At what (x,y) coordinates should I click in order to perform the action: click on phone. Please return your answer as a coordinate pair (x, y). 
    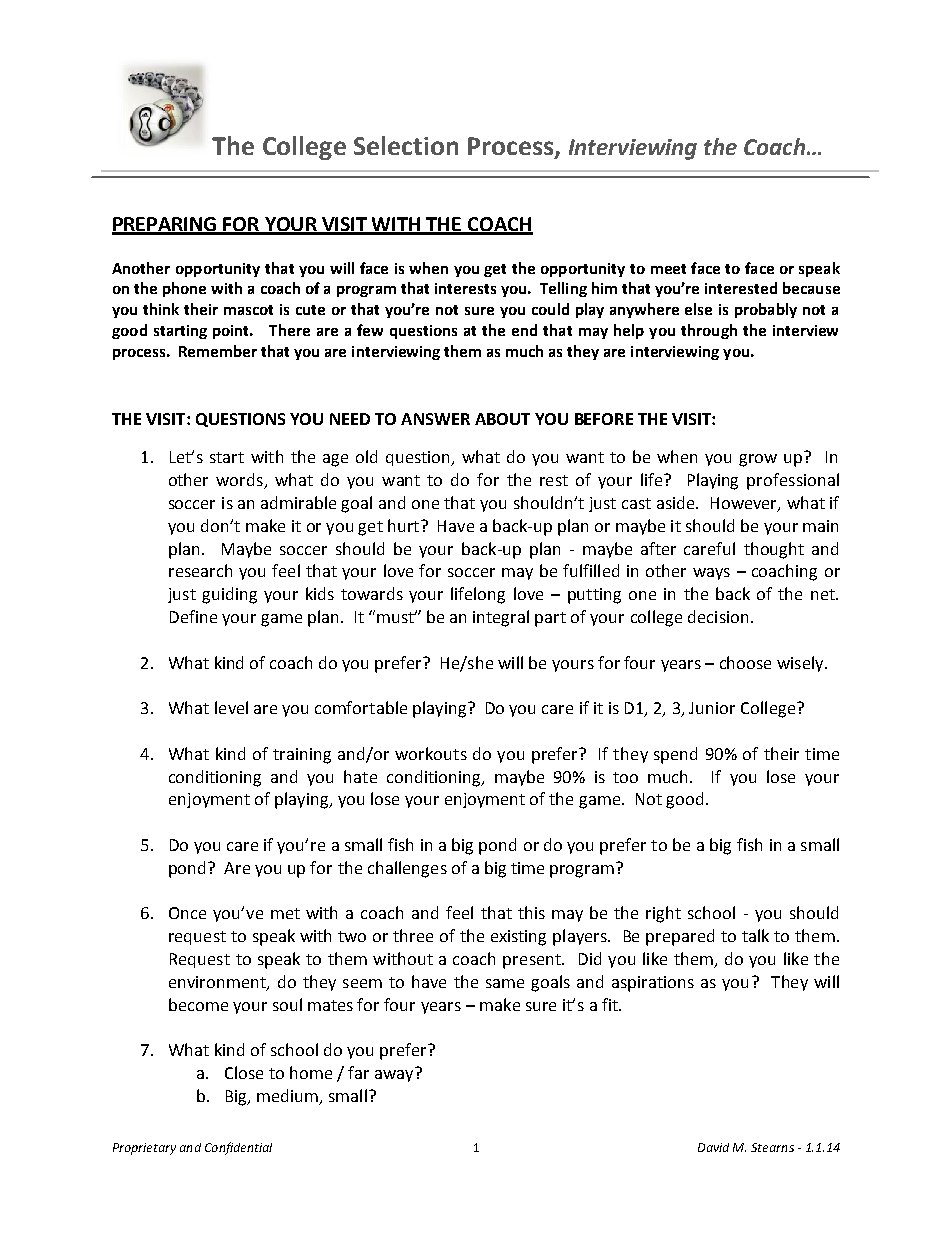
    Looking at the image, I should click on (184, 289).
